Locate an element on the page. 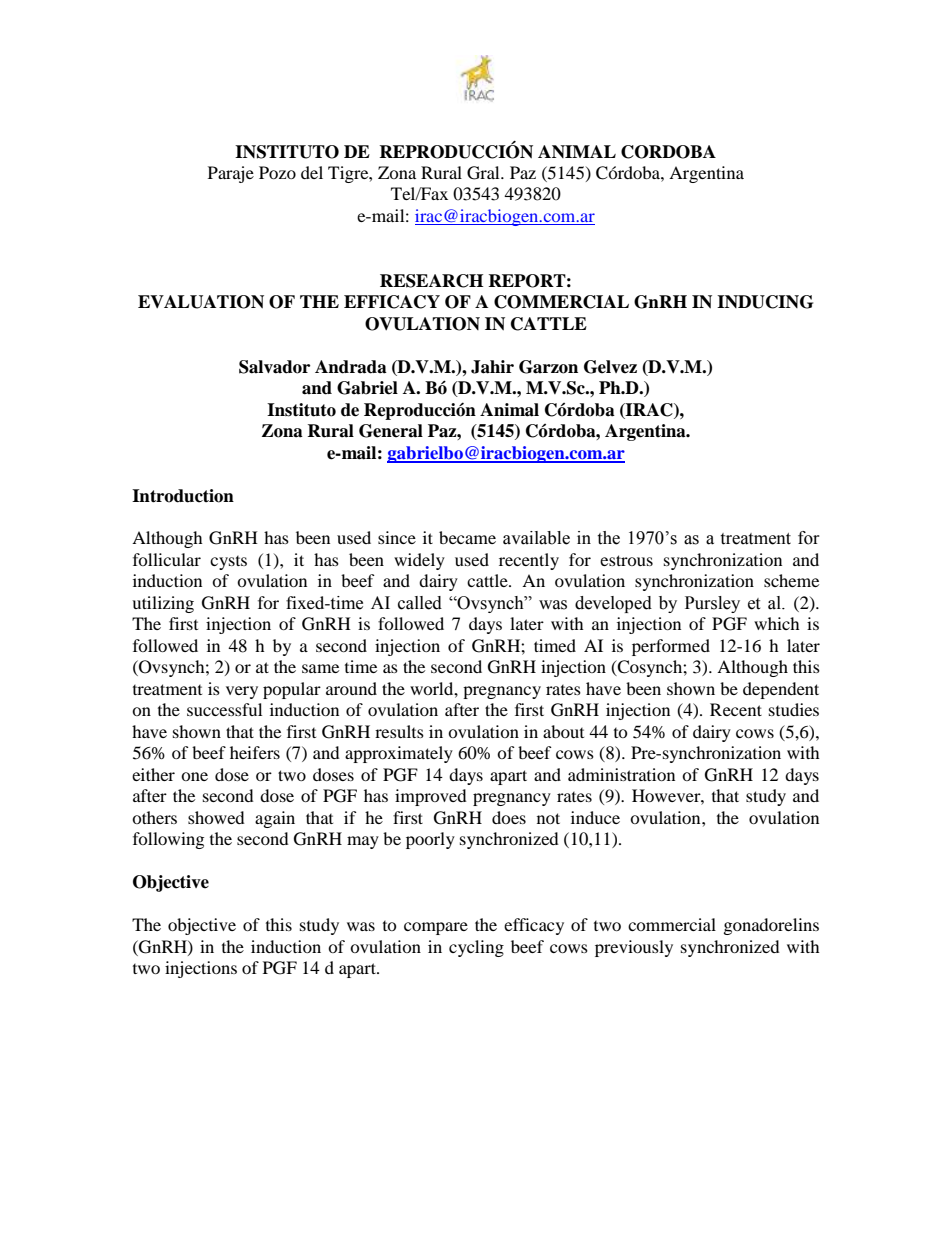 Image resolution: width=952 pixels, height=1233 pixels. Salvador is located at coordinates (274, 367).
